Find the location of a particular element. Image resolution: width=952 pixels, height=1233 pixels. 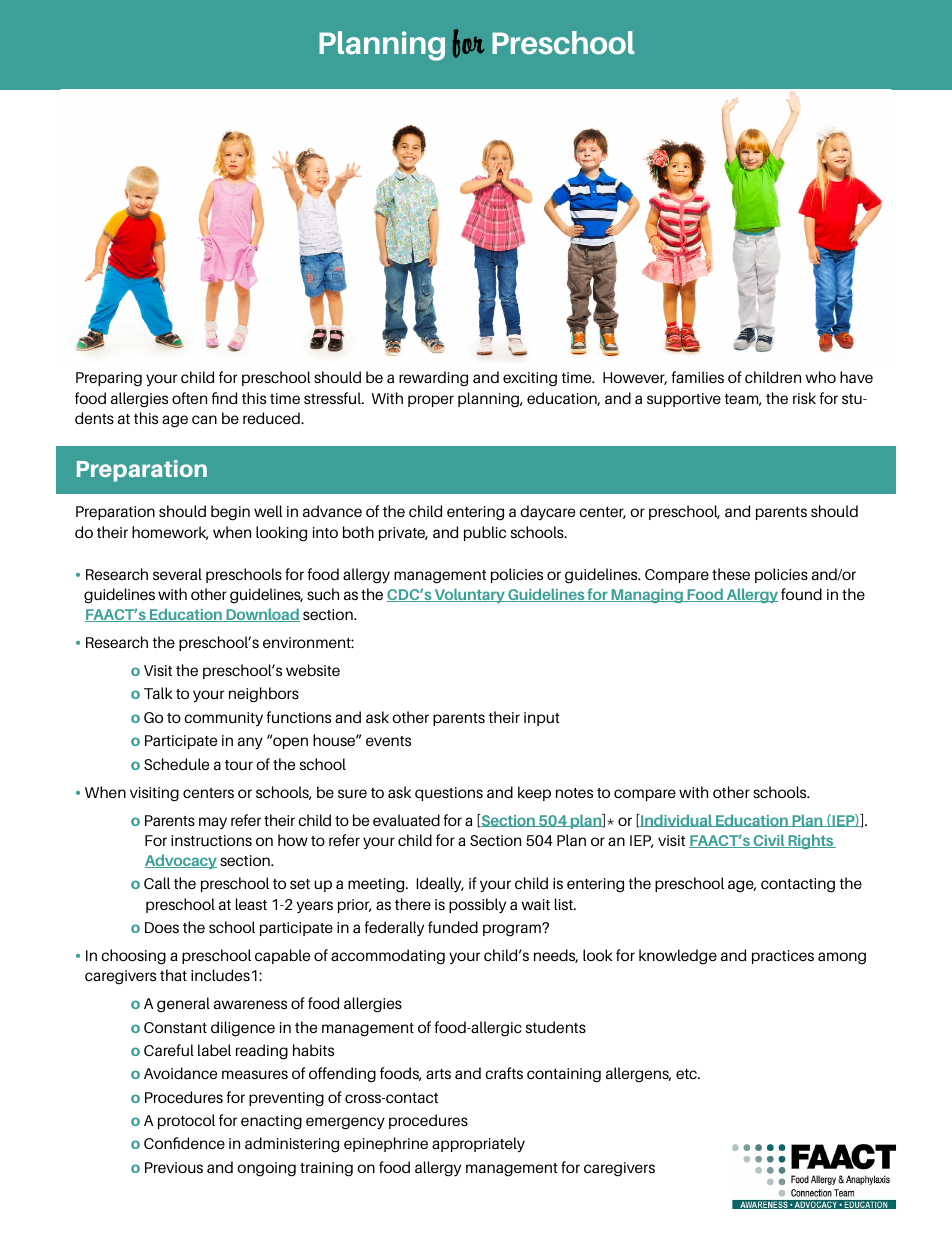

input is located at coordinates (542, 719).
